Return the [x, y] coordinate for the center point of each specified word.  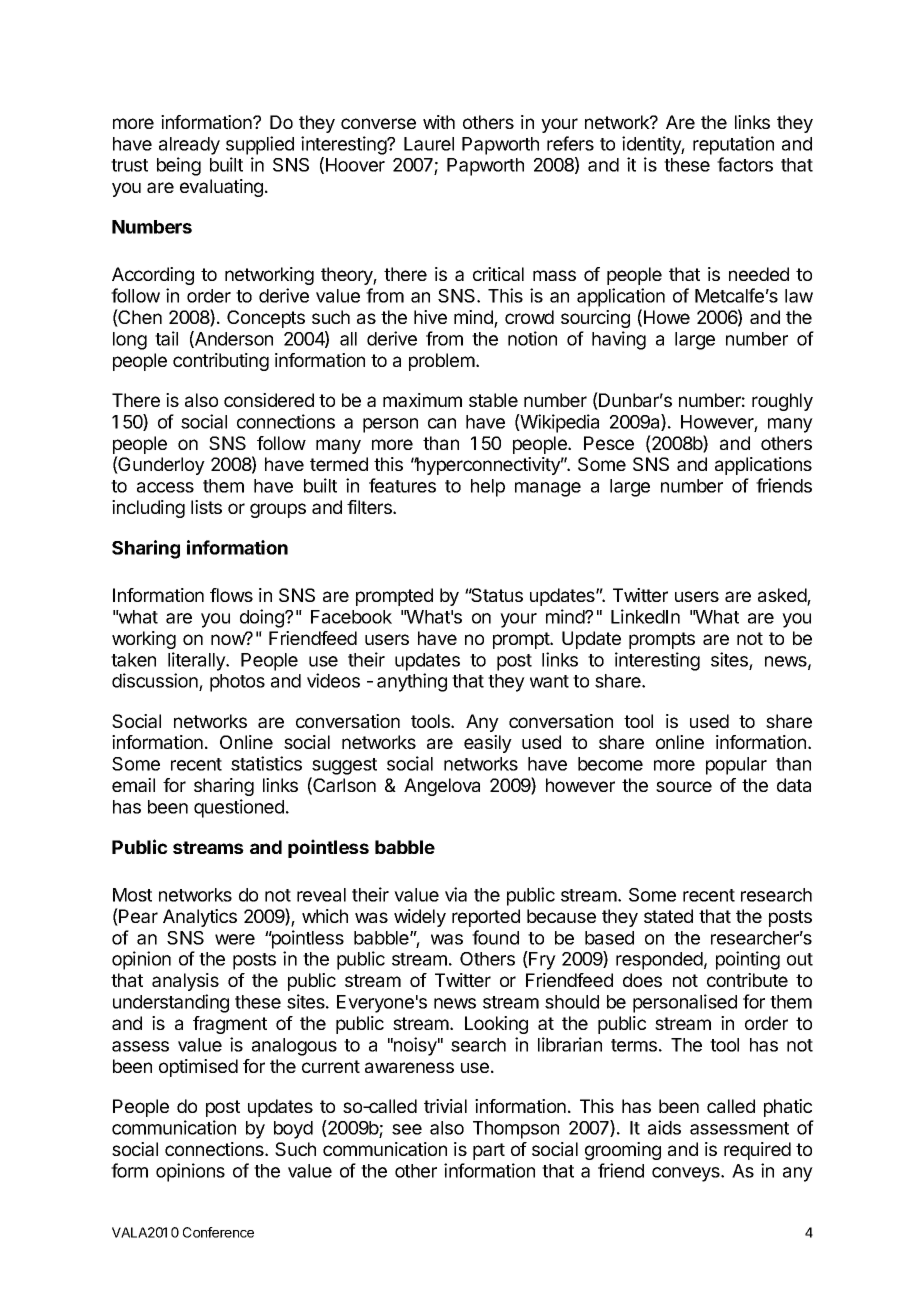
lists [206, 507]
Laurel [429, 144]
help [488, 488]
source [684, 786]
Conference [218, 1232]
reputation [733, 145]
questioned [239, 808]
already [189, 146]
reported [486, 918]
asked [783, 596]
